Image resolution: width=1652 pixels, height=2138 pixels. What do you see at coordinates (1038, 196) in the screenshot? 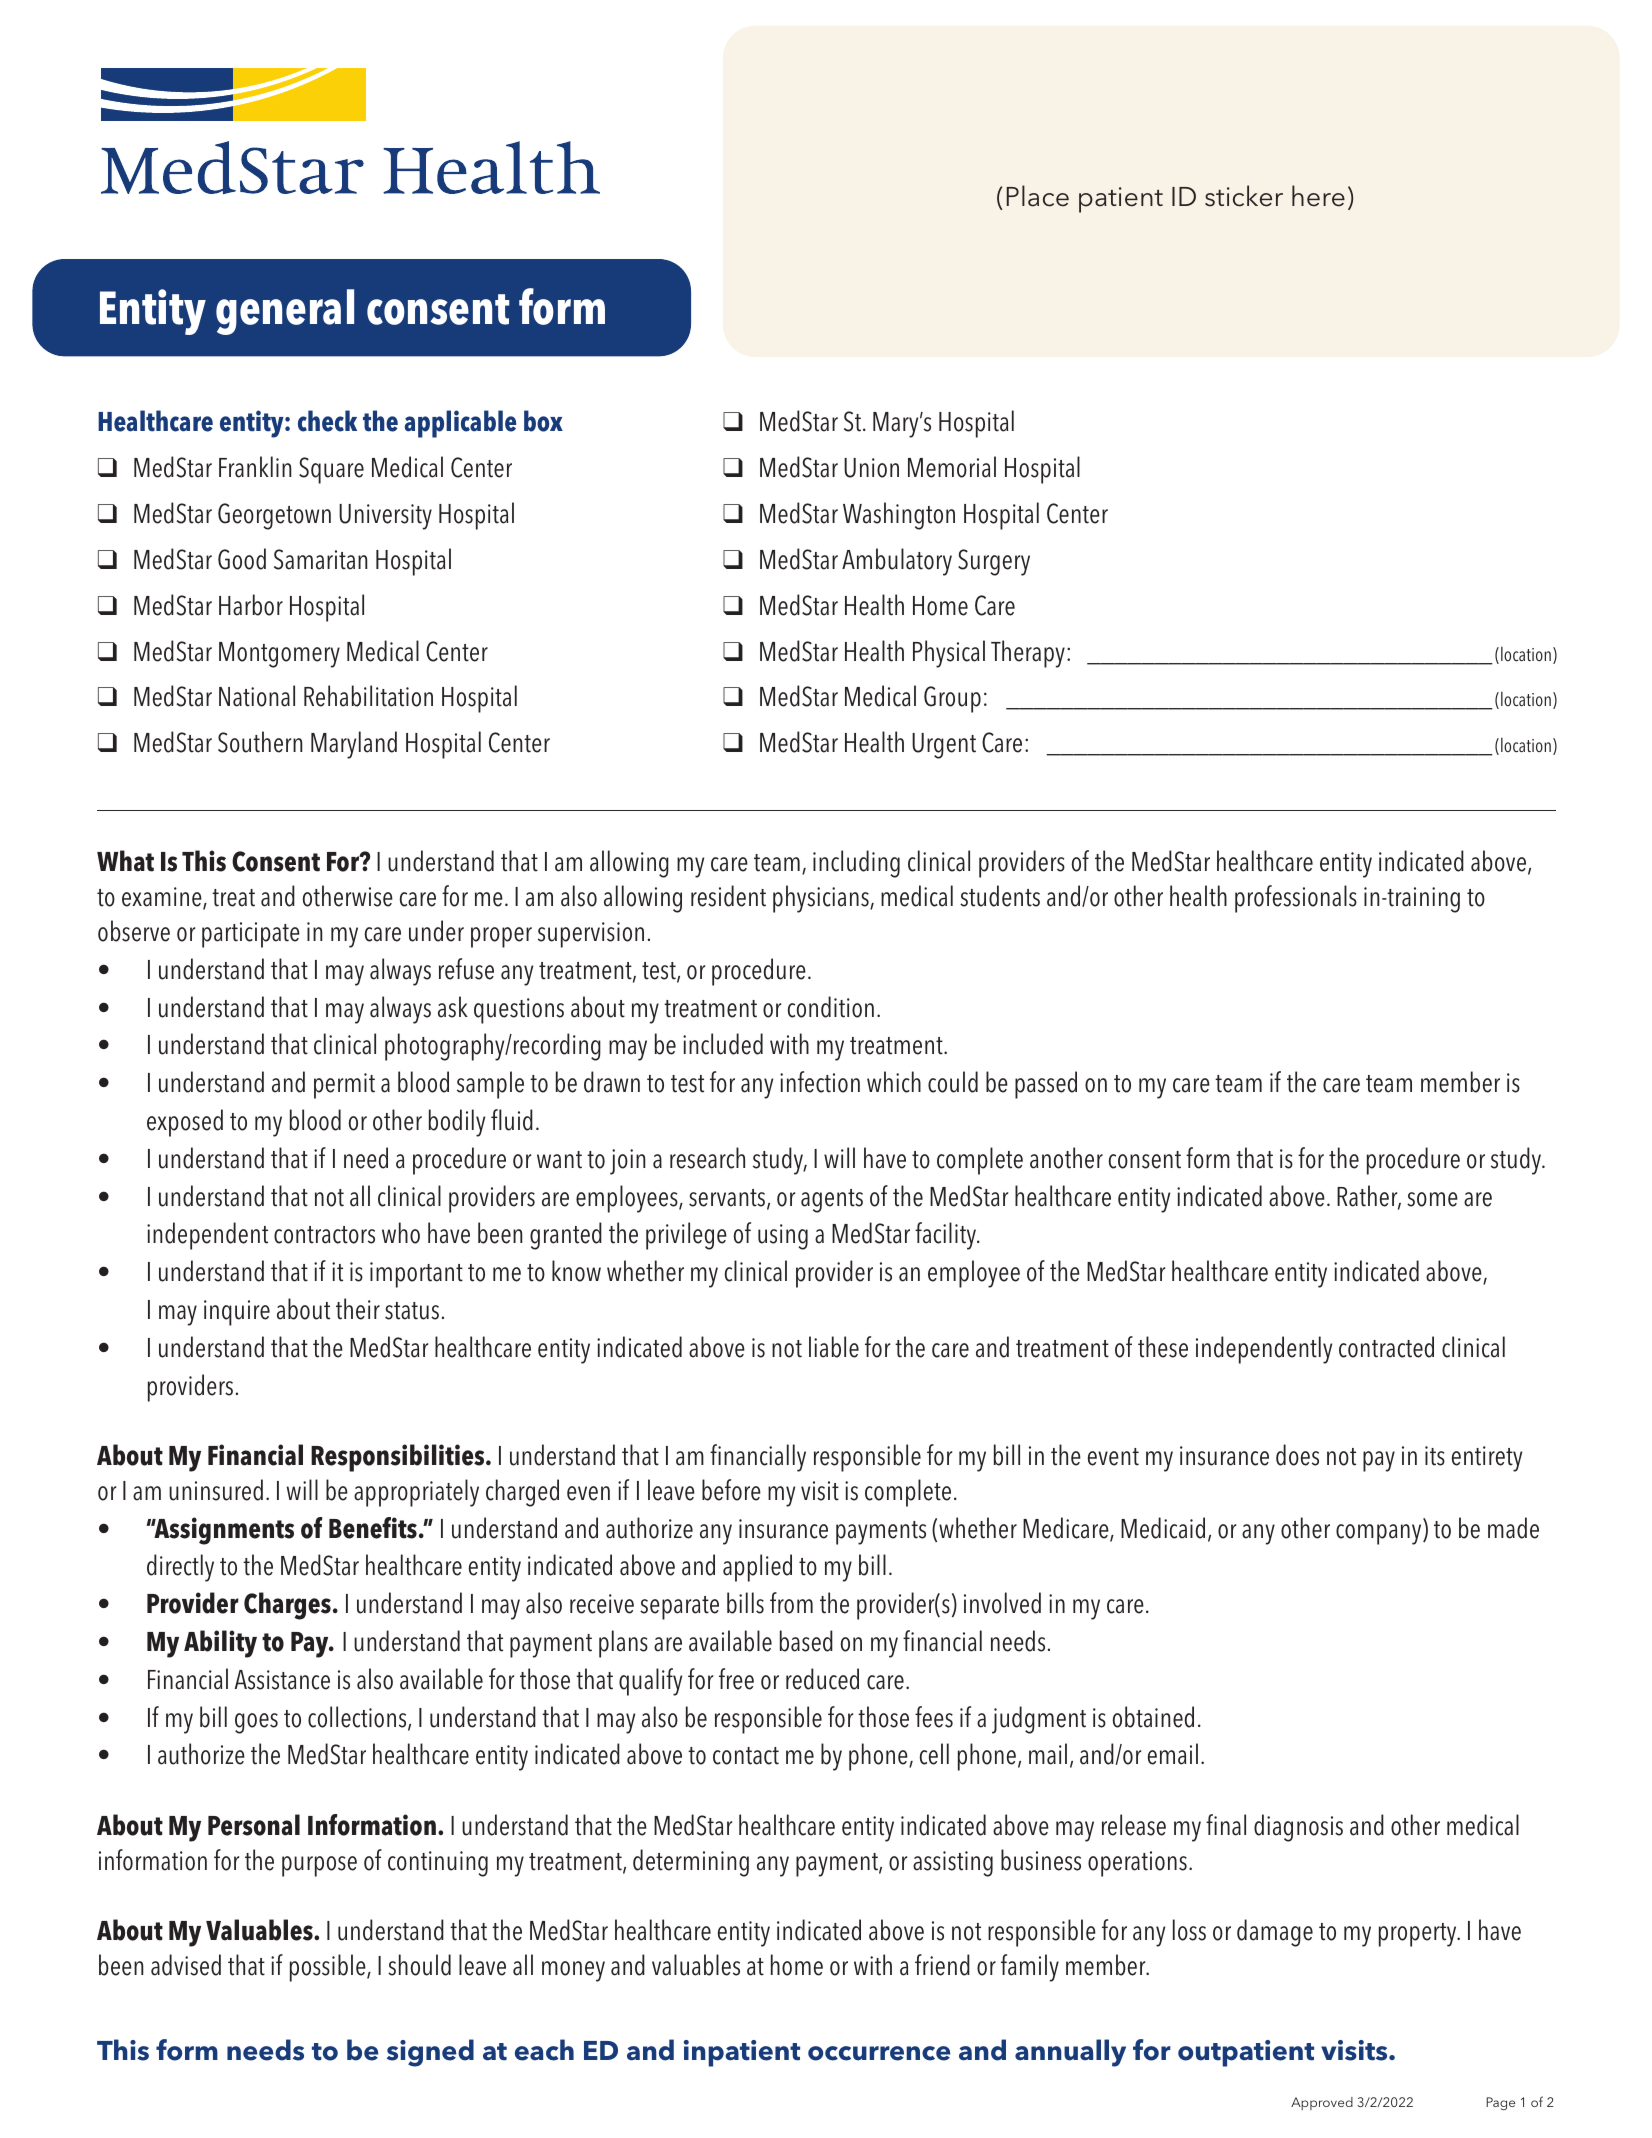
I see `Place` at bounding box center [1038, 196].
